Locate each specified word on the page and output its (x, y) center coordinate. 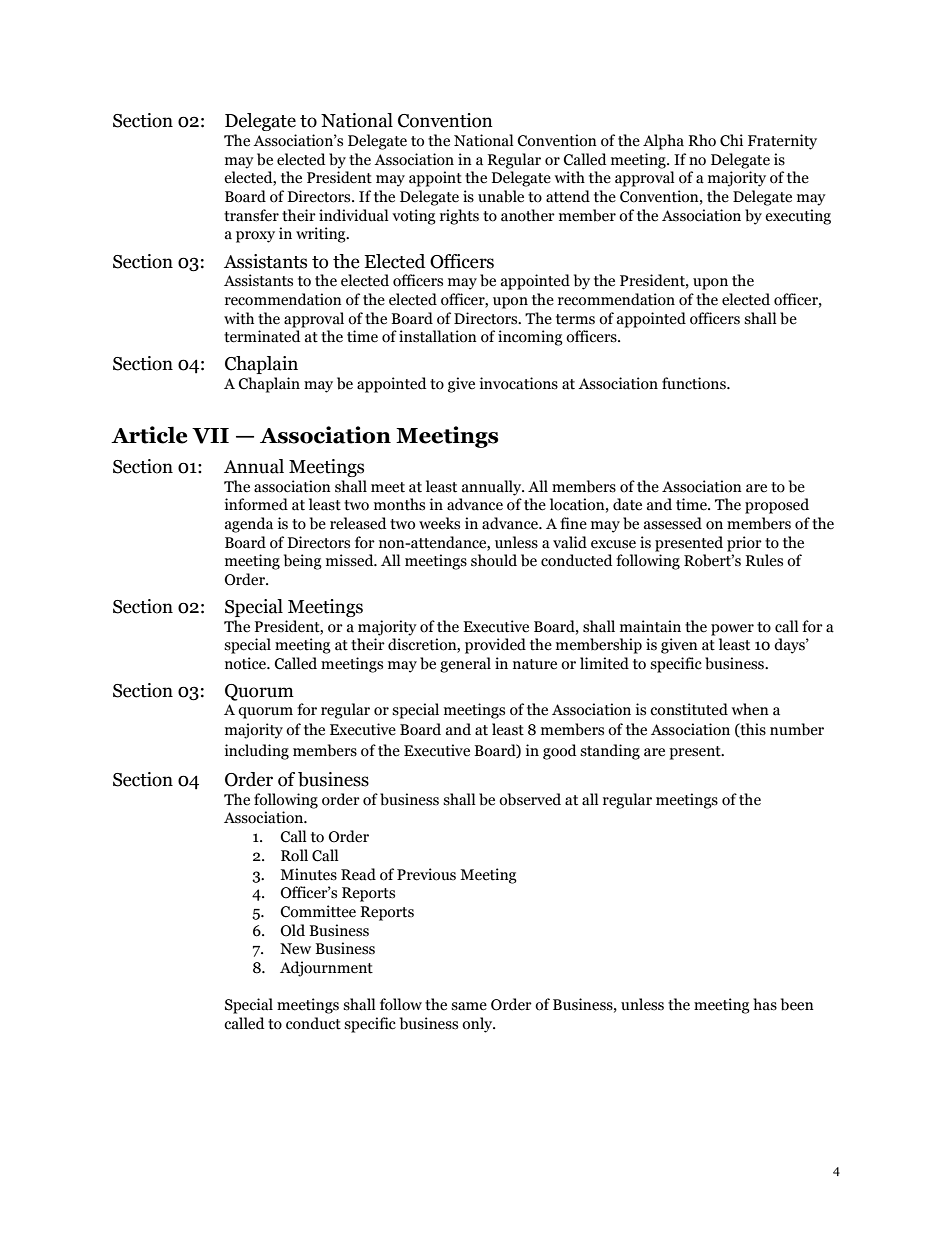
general (465, 665)
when (750, 709)
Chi (731, 140)
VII (210, 436)
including (257, 752)
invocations (519, 383)
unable (501, 196)
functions (695, 383)
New (295, 948)
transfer (251, 215)
